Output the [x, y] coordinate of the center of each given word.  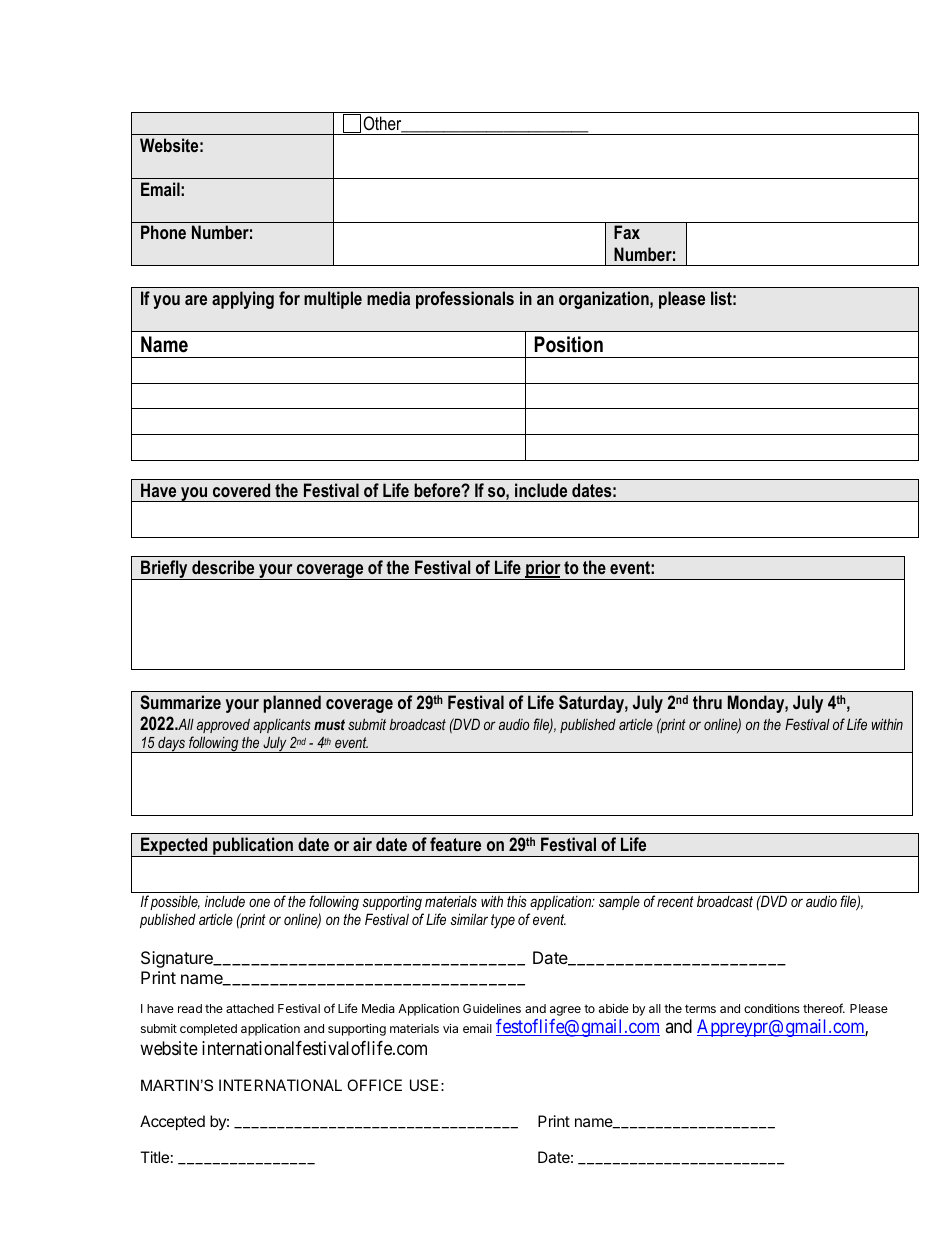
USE [424, 1085]
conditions [772, 1008]
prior [543, 570]
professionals [465, 300]
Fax [627, 232]
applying [243, 300]
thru [707, 702]
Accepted [172, 1123]
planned [292, 704]
